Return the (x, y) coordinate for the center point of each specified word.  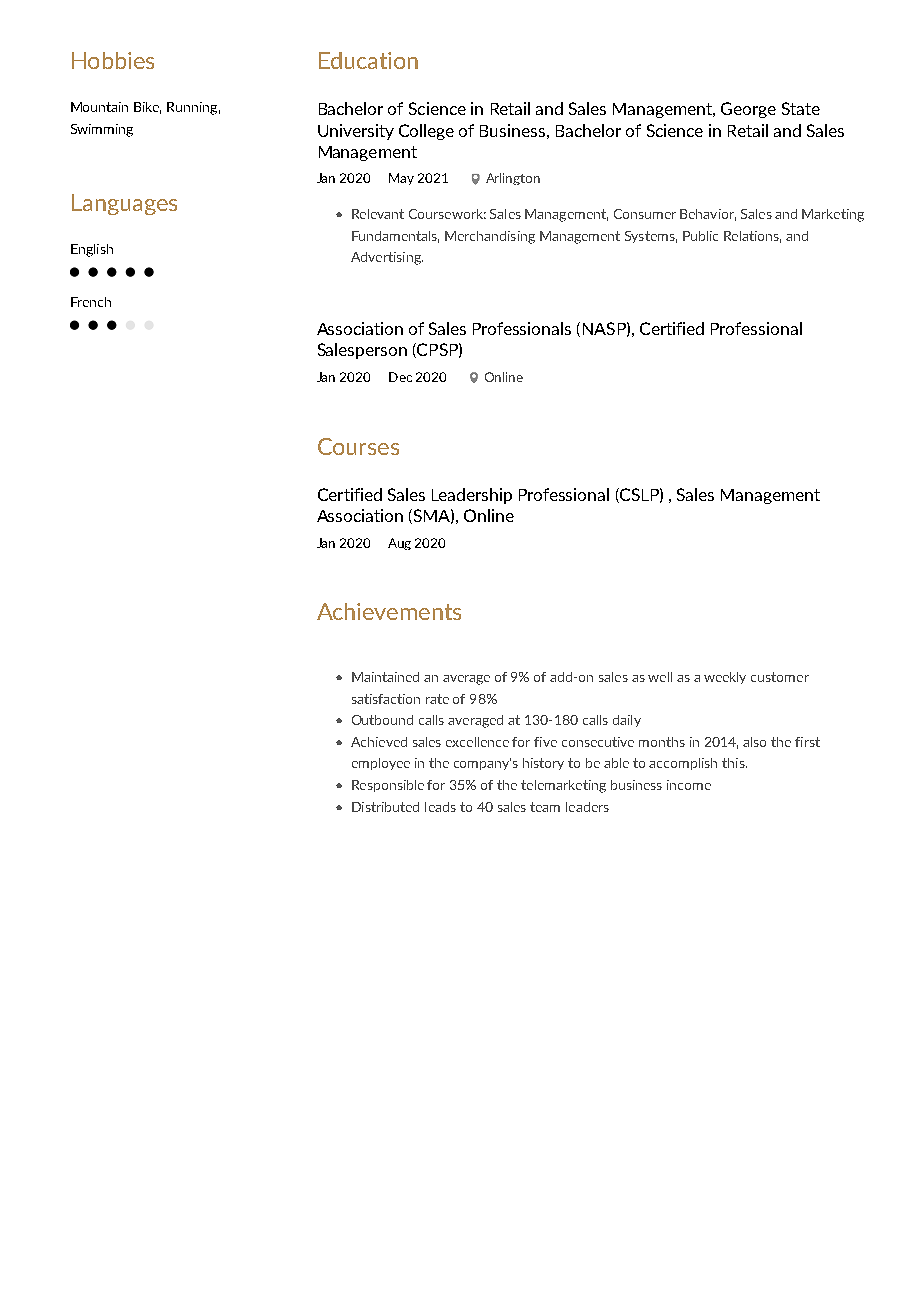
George (748, 110)
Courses (358, 446)
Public (700, 236)
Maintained (385, 677)
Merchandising (490, 237)
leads (440, 807)
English (92, 250)
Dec (400, 377)
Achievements (389, 611)
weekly (725, 678)
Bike (147, 108)
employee (381, 764)
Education (368, 60)
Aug (399, 544)
